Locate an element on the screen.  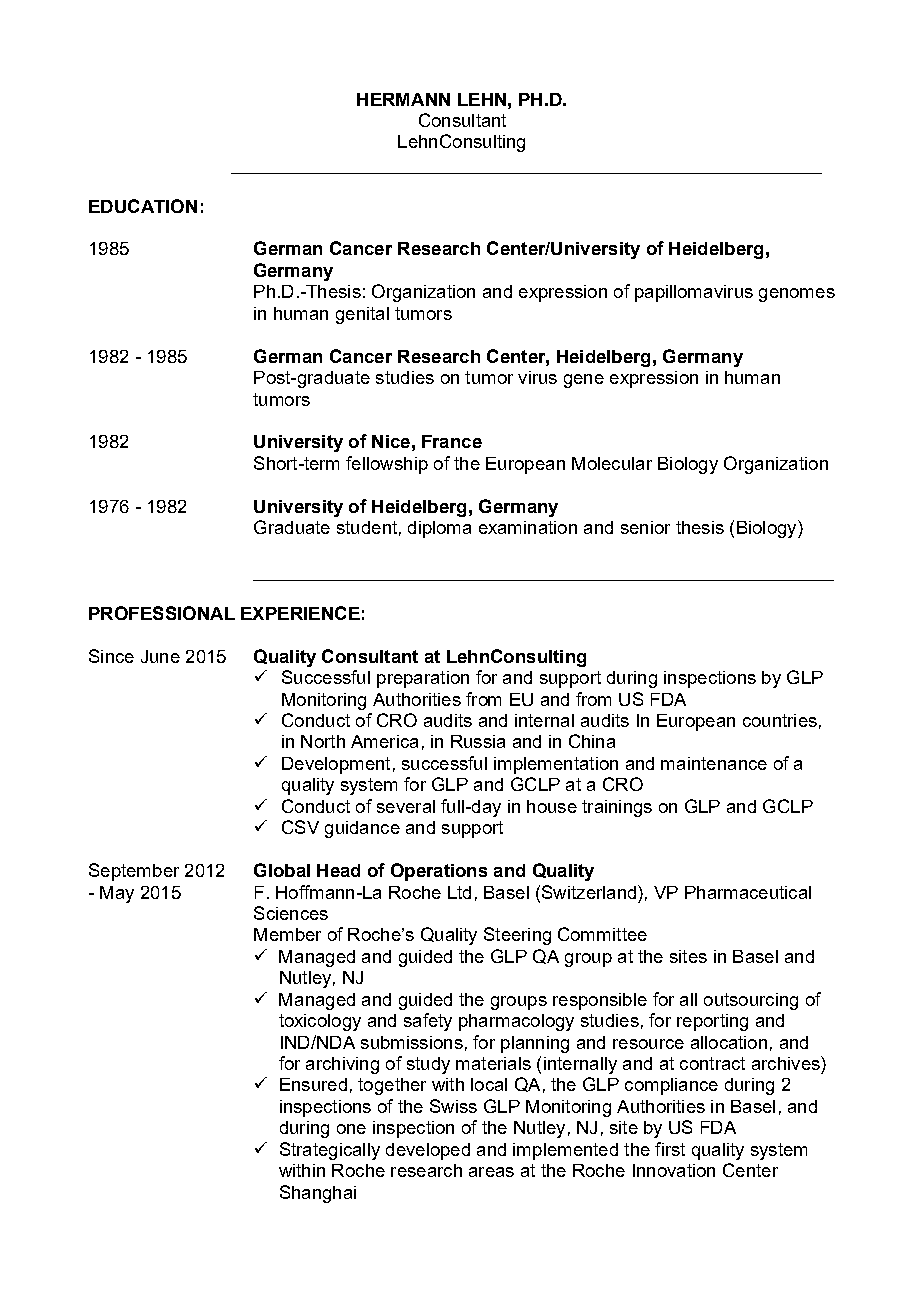
senior is located at coordinates (645, 527).
